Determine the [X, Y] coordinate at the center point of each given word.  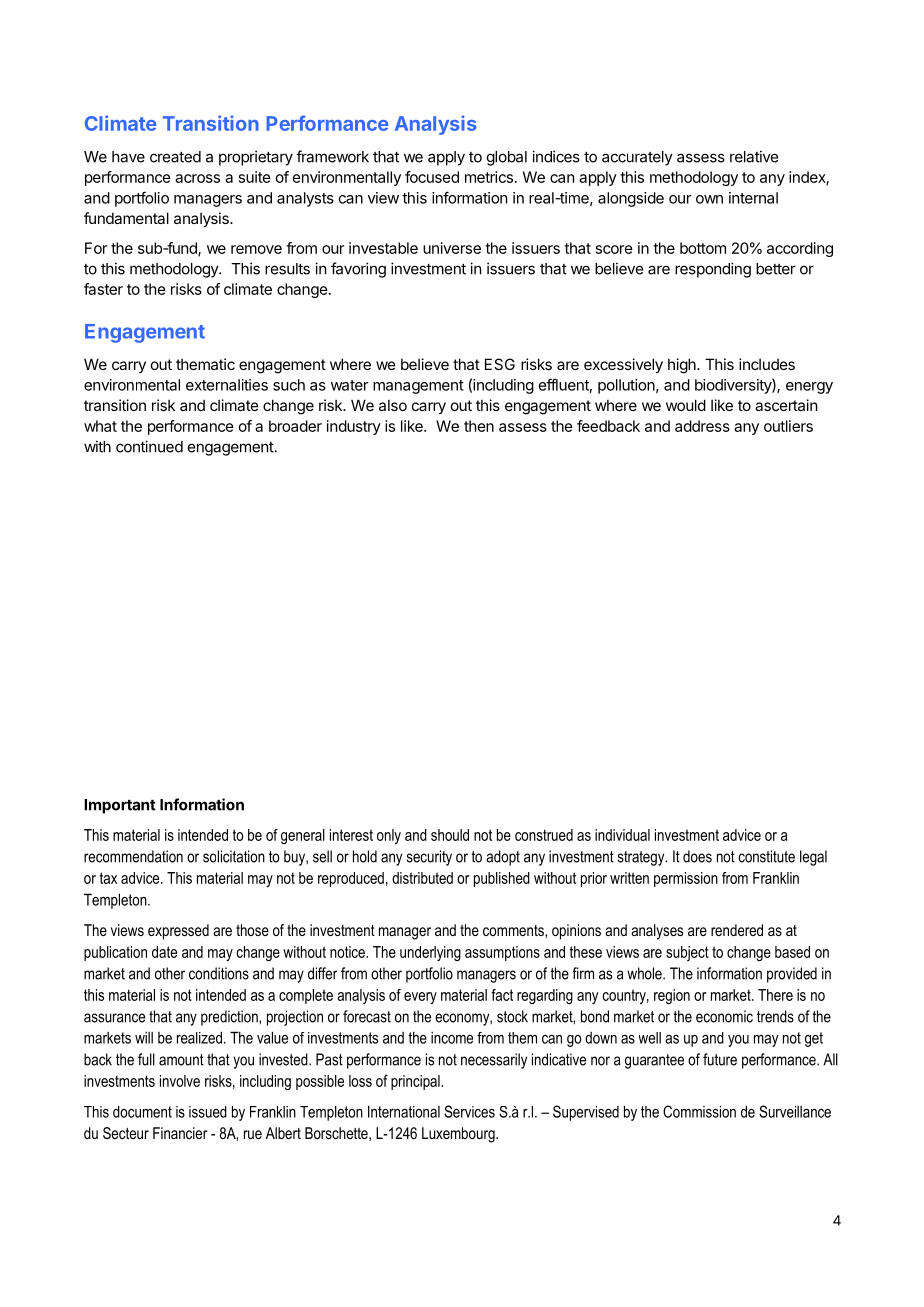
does [697, 856]
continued [149, 446]
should [450, 835]
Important [120, 806]
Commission [699, 1111]
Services [469, 1111]
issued [208, 1112]
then [479, 426]
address [702, 426]
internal [753, 198]
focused [432, 177]
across [197, 178]
